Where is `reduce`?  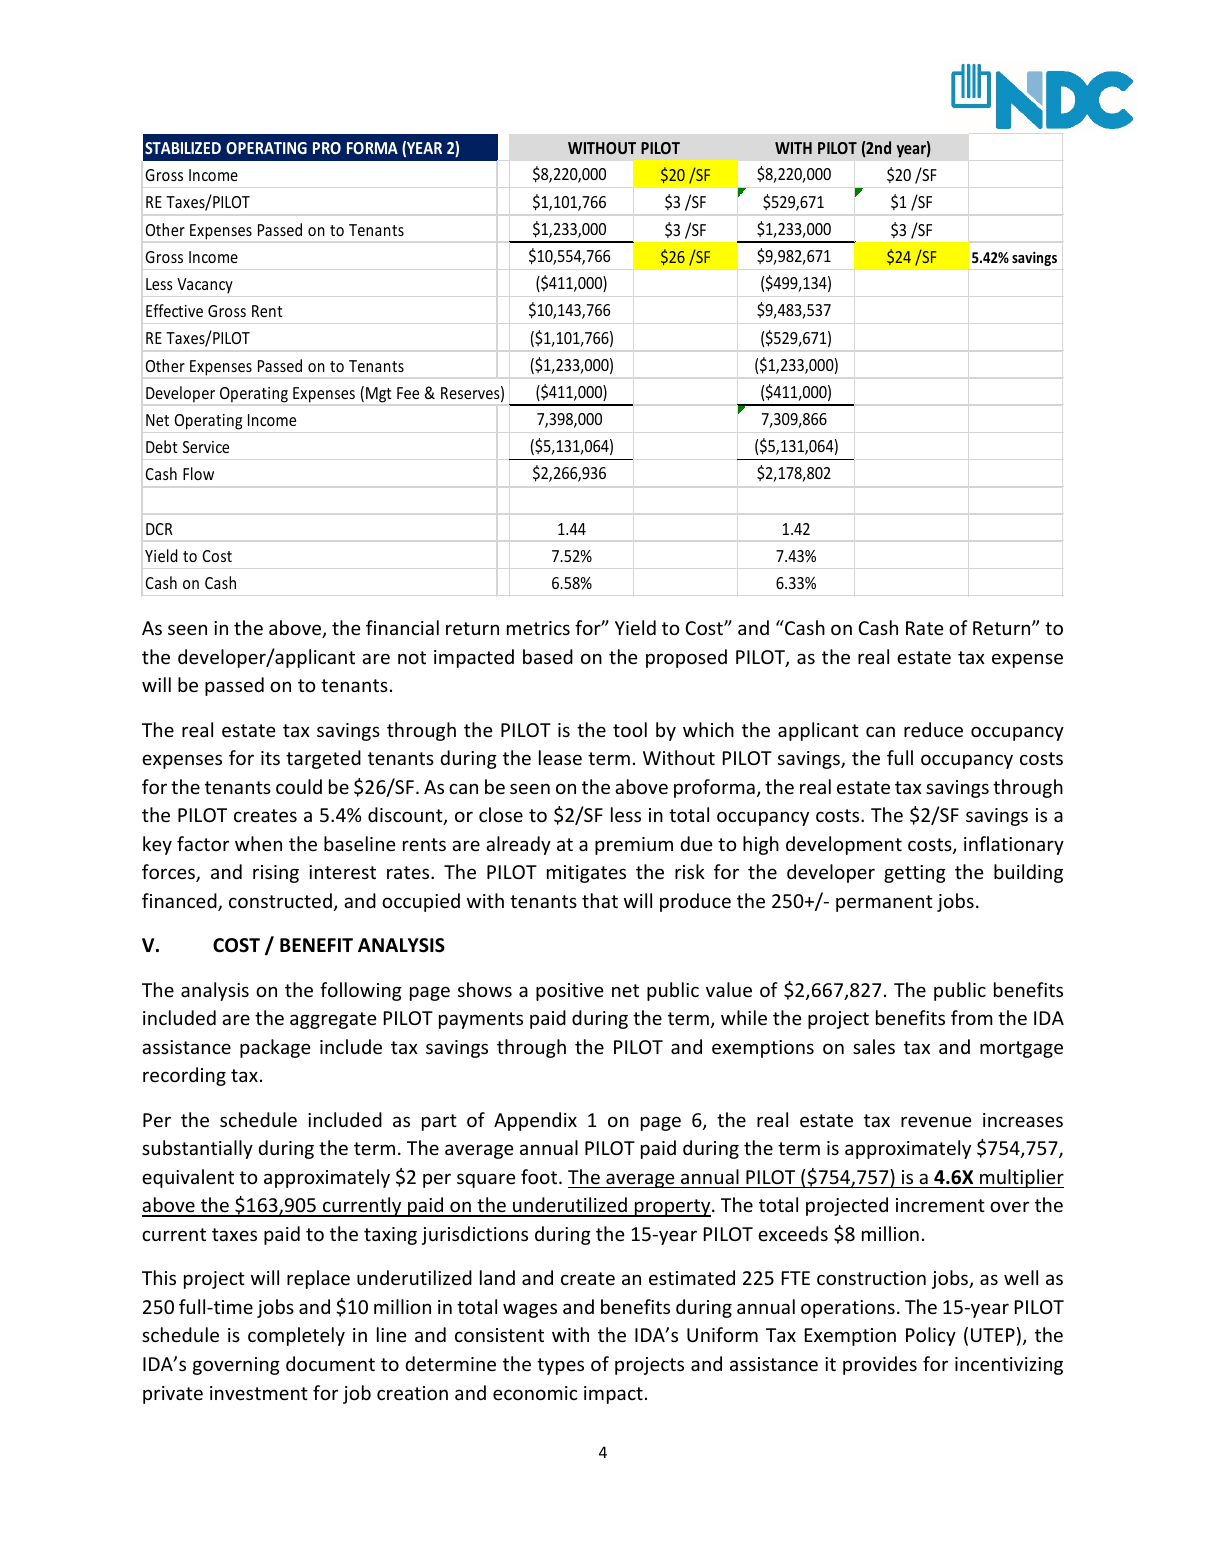
reduce is located at coordinates (933, 729).
